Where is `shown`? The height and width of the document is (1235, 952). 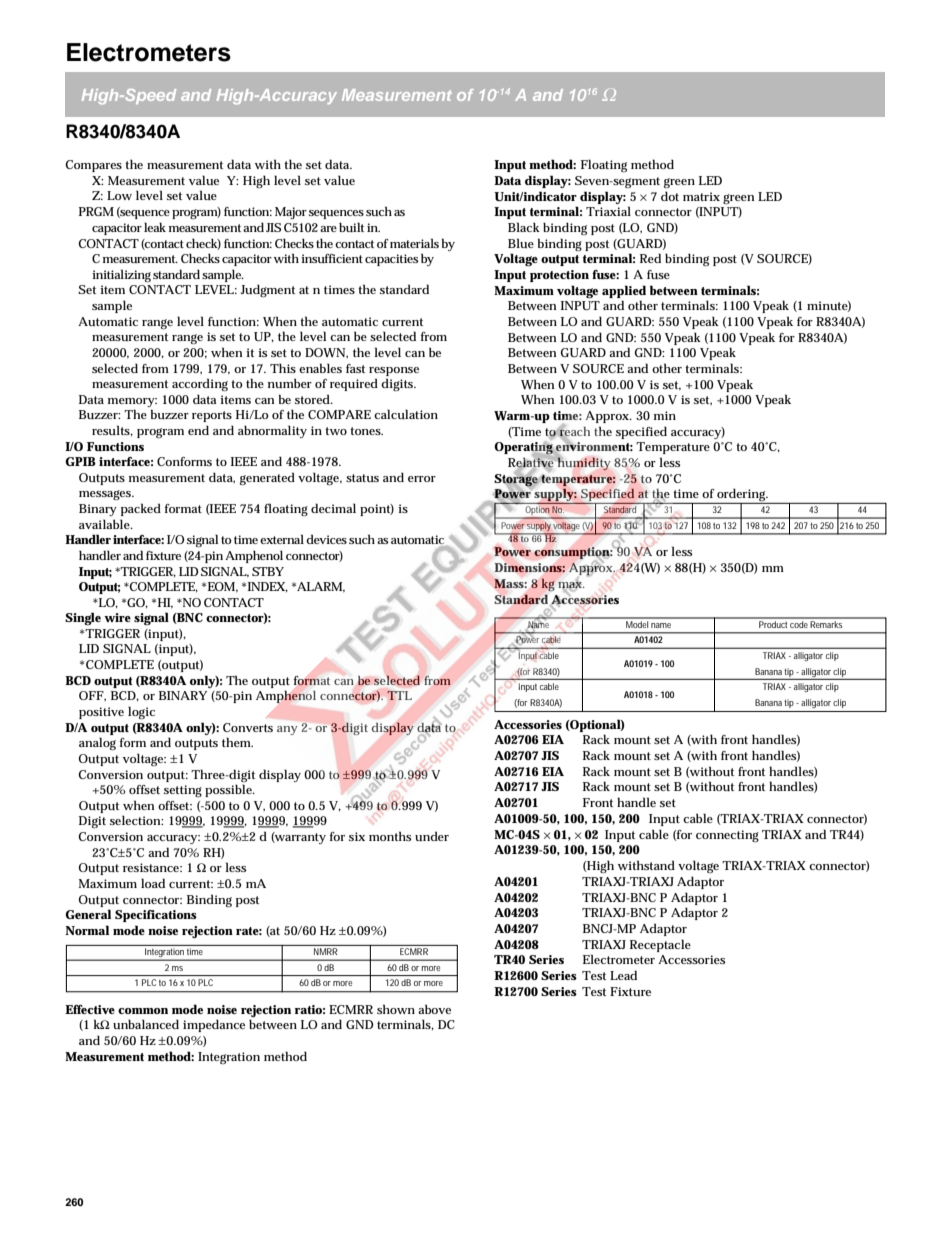 shown is located at coordinates (396, 1009).
